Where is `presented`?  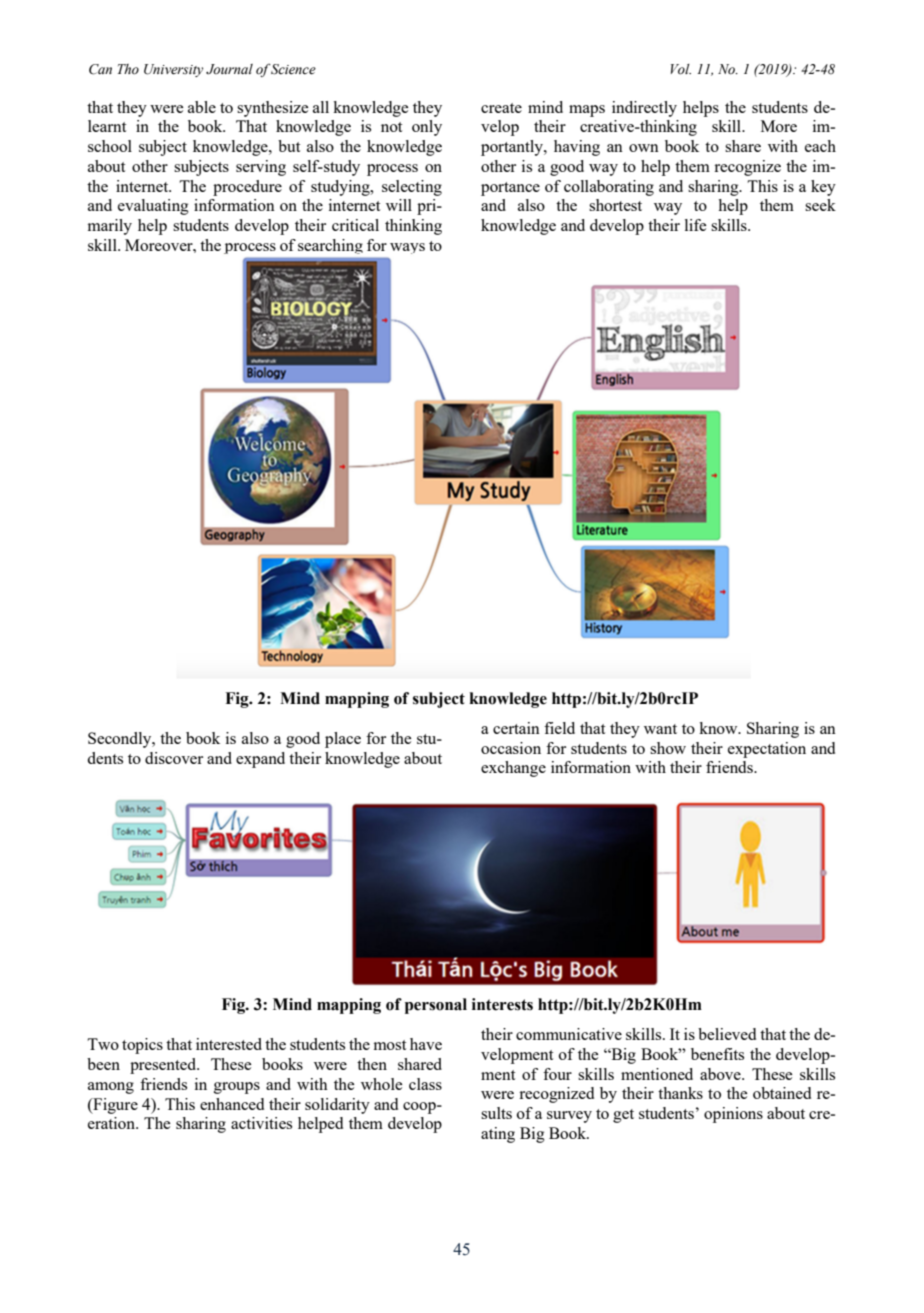 presented is located at coordinates (164, 1066).
